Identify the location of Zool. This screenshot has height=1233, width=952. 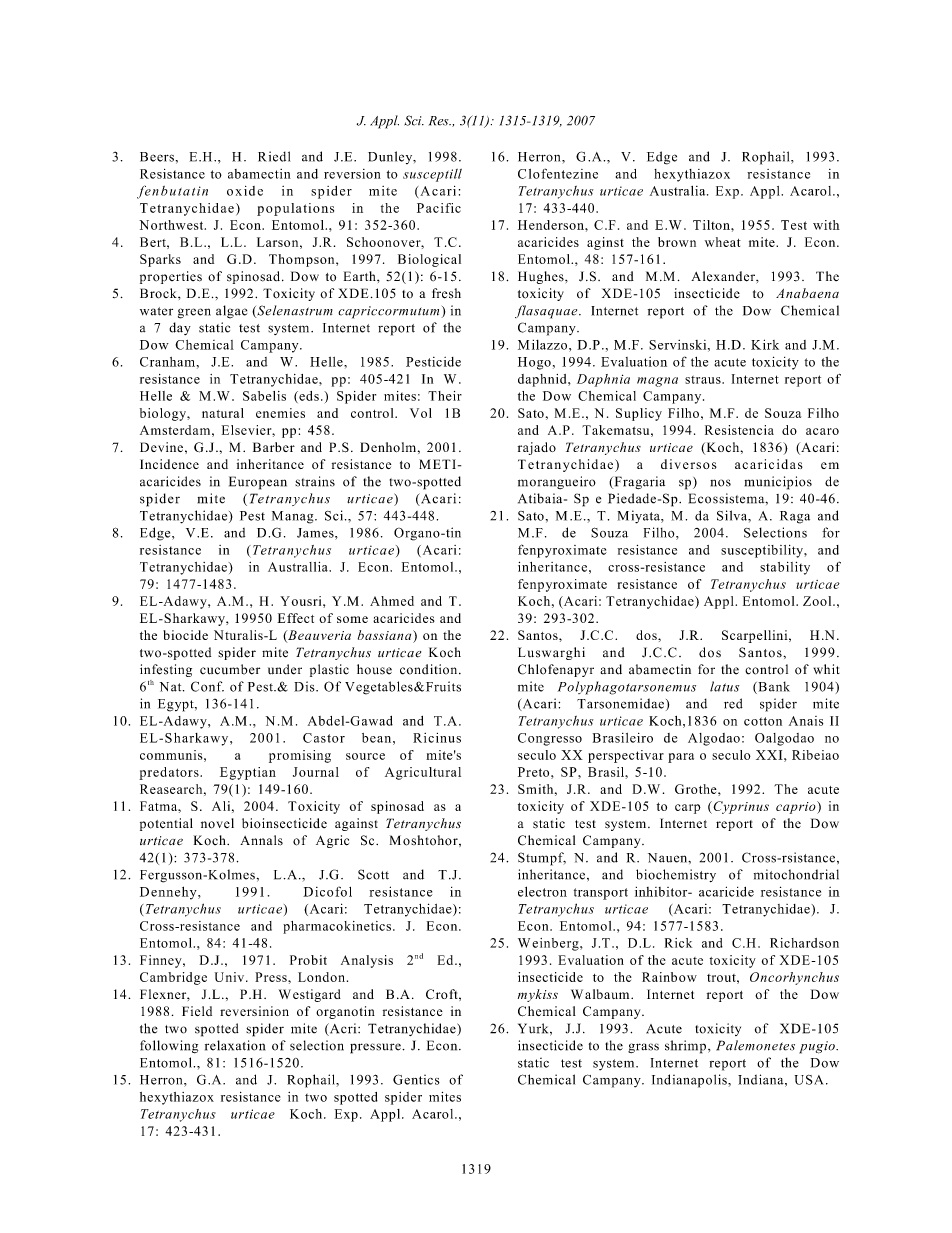
(818, 601).
